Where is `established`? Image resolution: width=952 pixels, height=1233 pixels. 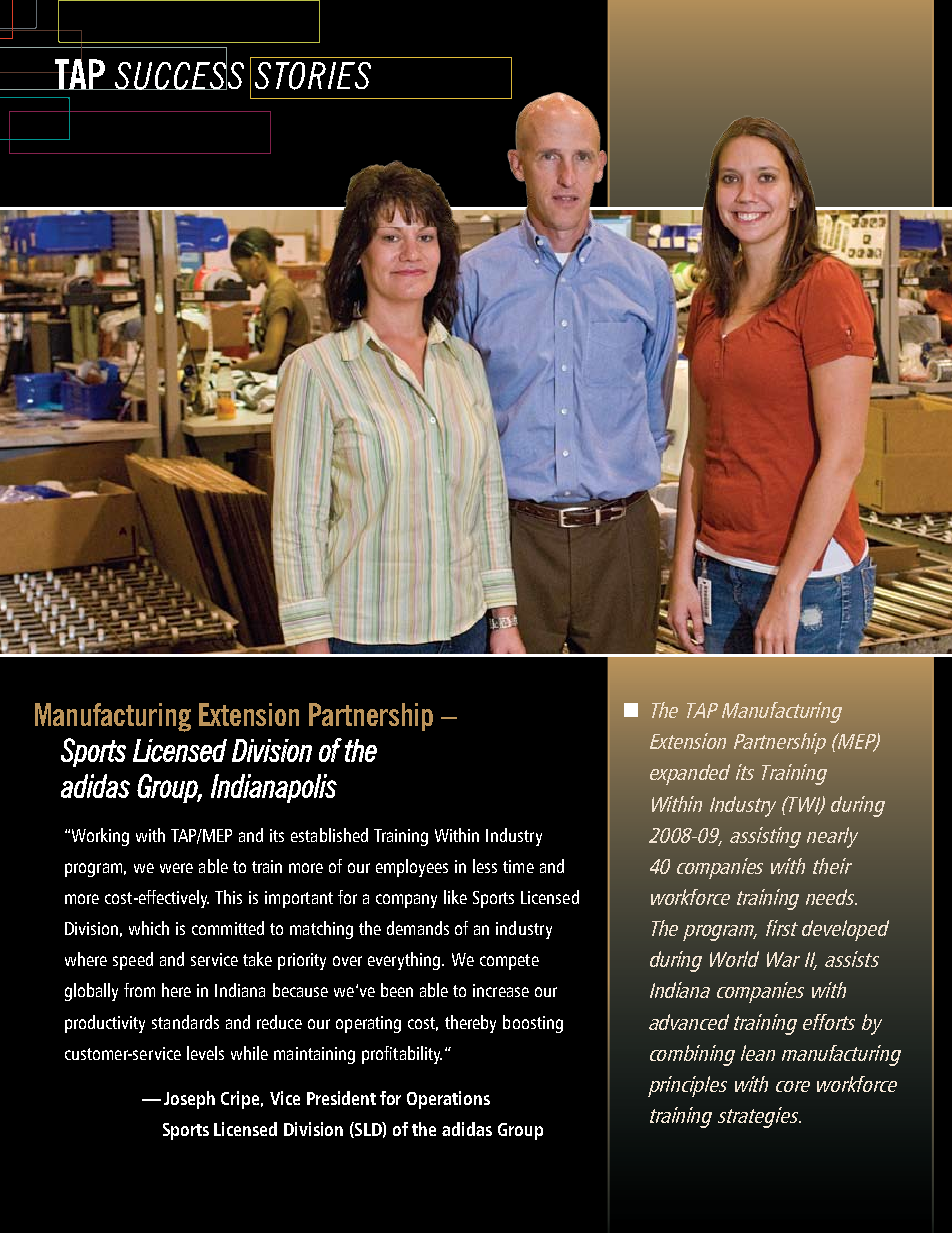
established is located at coordinates (329, 835).
